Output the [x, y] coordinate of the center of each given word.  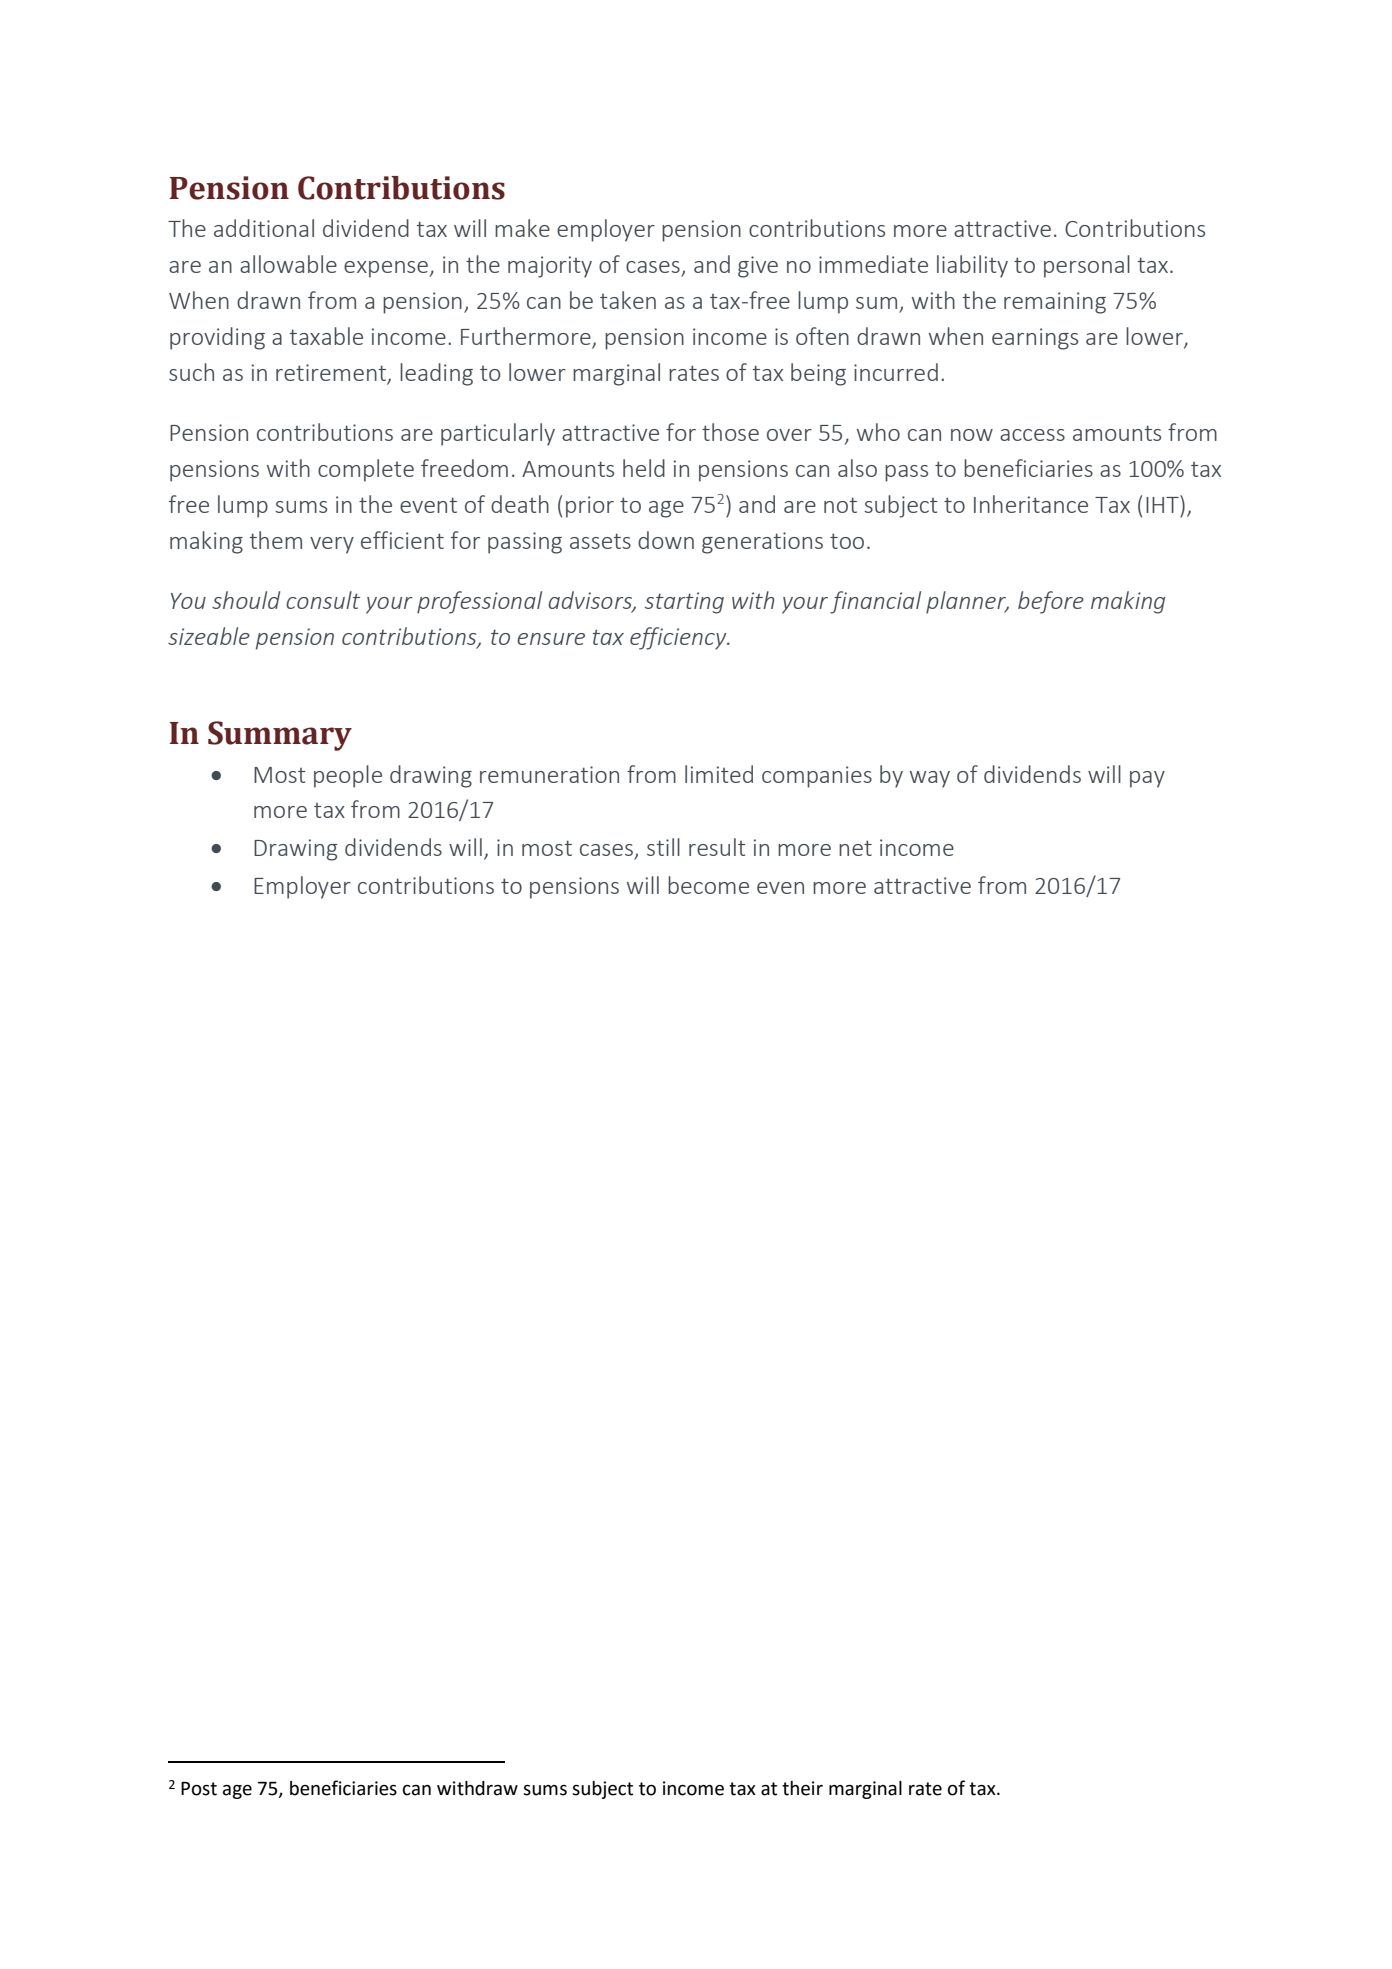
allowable [288, 264]
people [348, 776]
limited [719, 774]
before [1051, 602]
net [855, 848]
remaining [1055, 303]
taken [628, 300]
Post [199, 1789]
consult [323, 600]
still [663, 847]
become [708, 885]
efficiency [679, 638]
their [802, 1788]
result [717, 847]
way [930, 779]
